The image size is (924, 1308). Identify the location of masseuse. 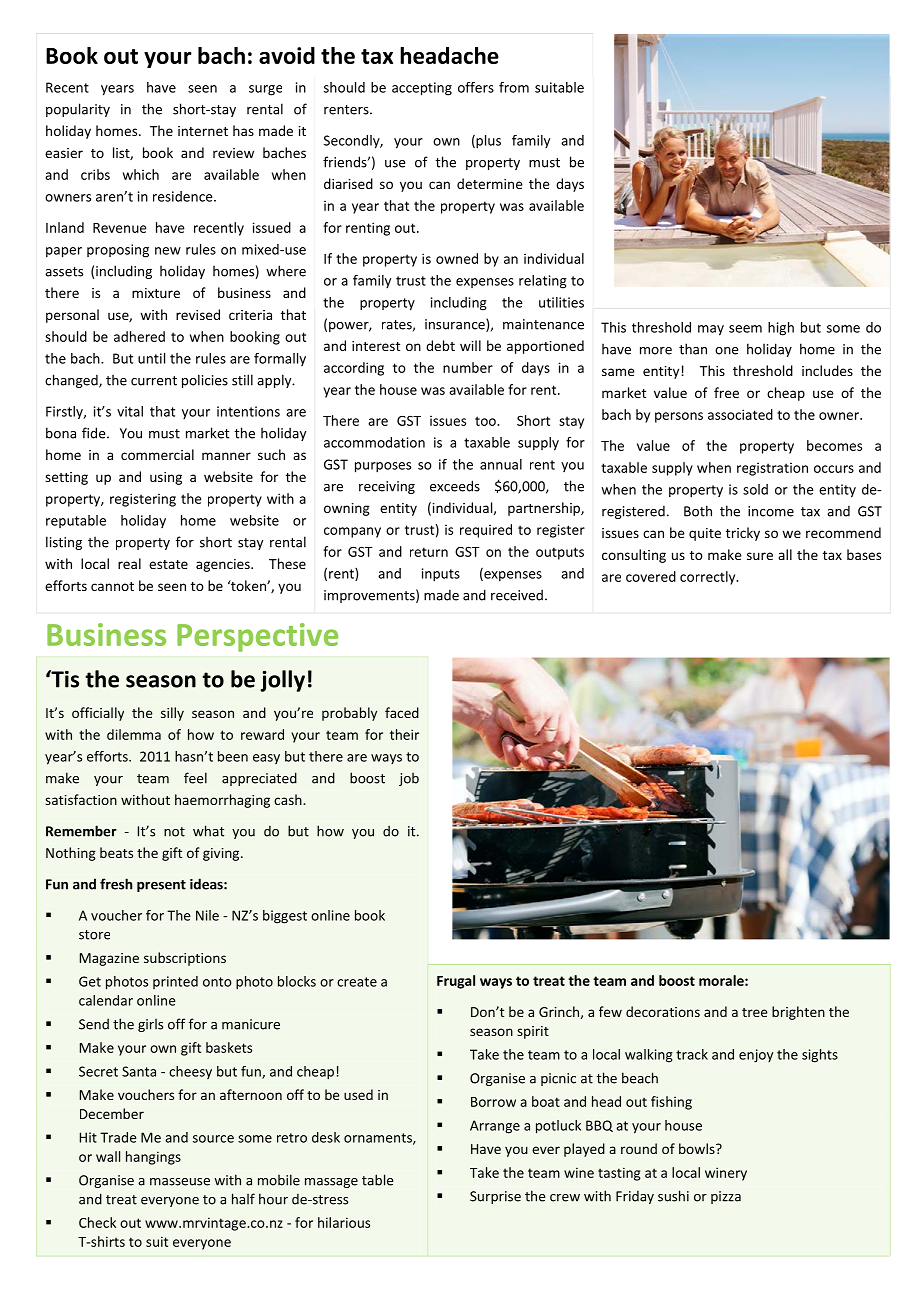
(180, 1182).
